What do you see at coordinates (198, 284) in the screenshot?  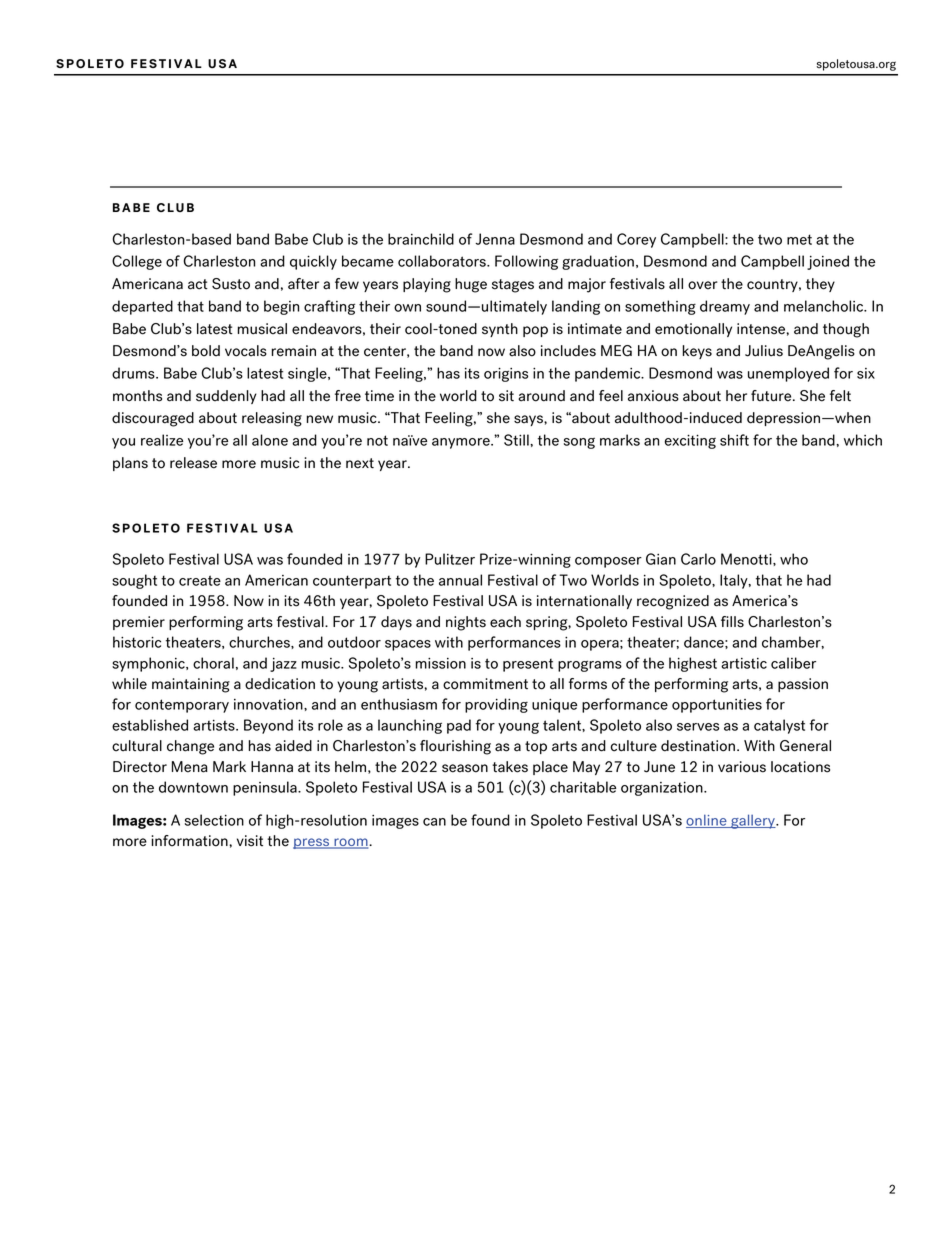 I see `act` at bounding box center [198, 284].
